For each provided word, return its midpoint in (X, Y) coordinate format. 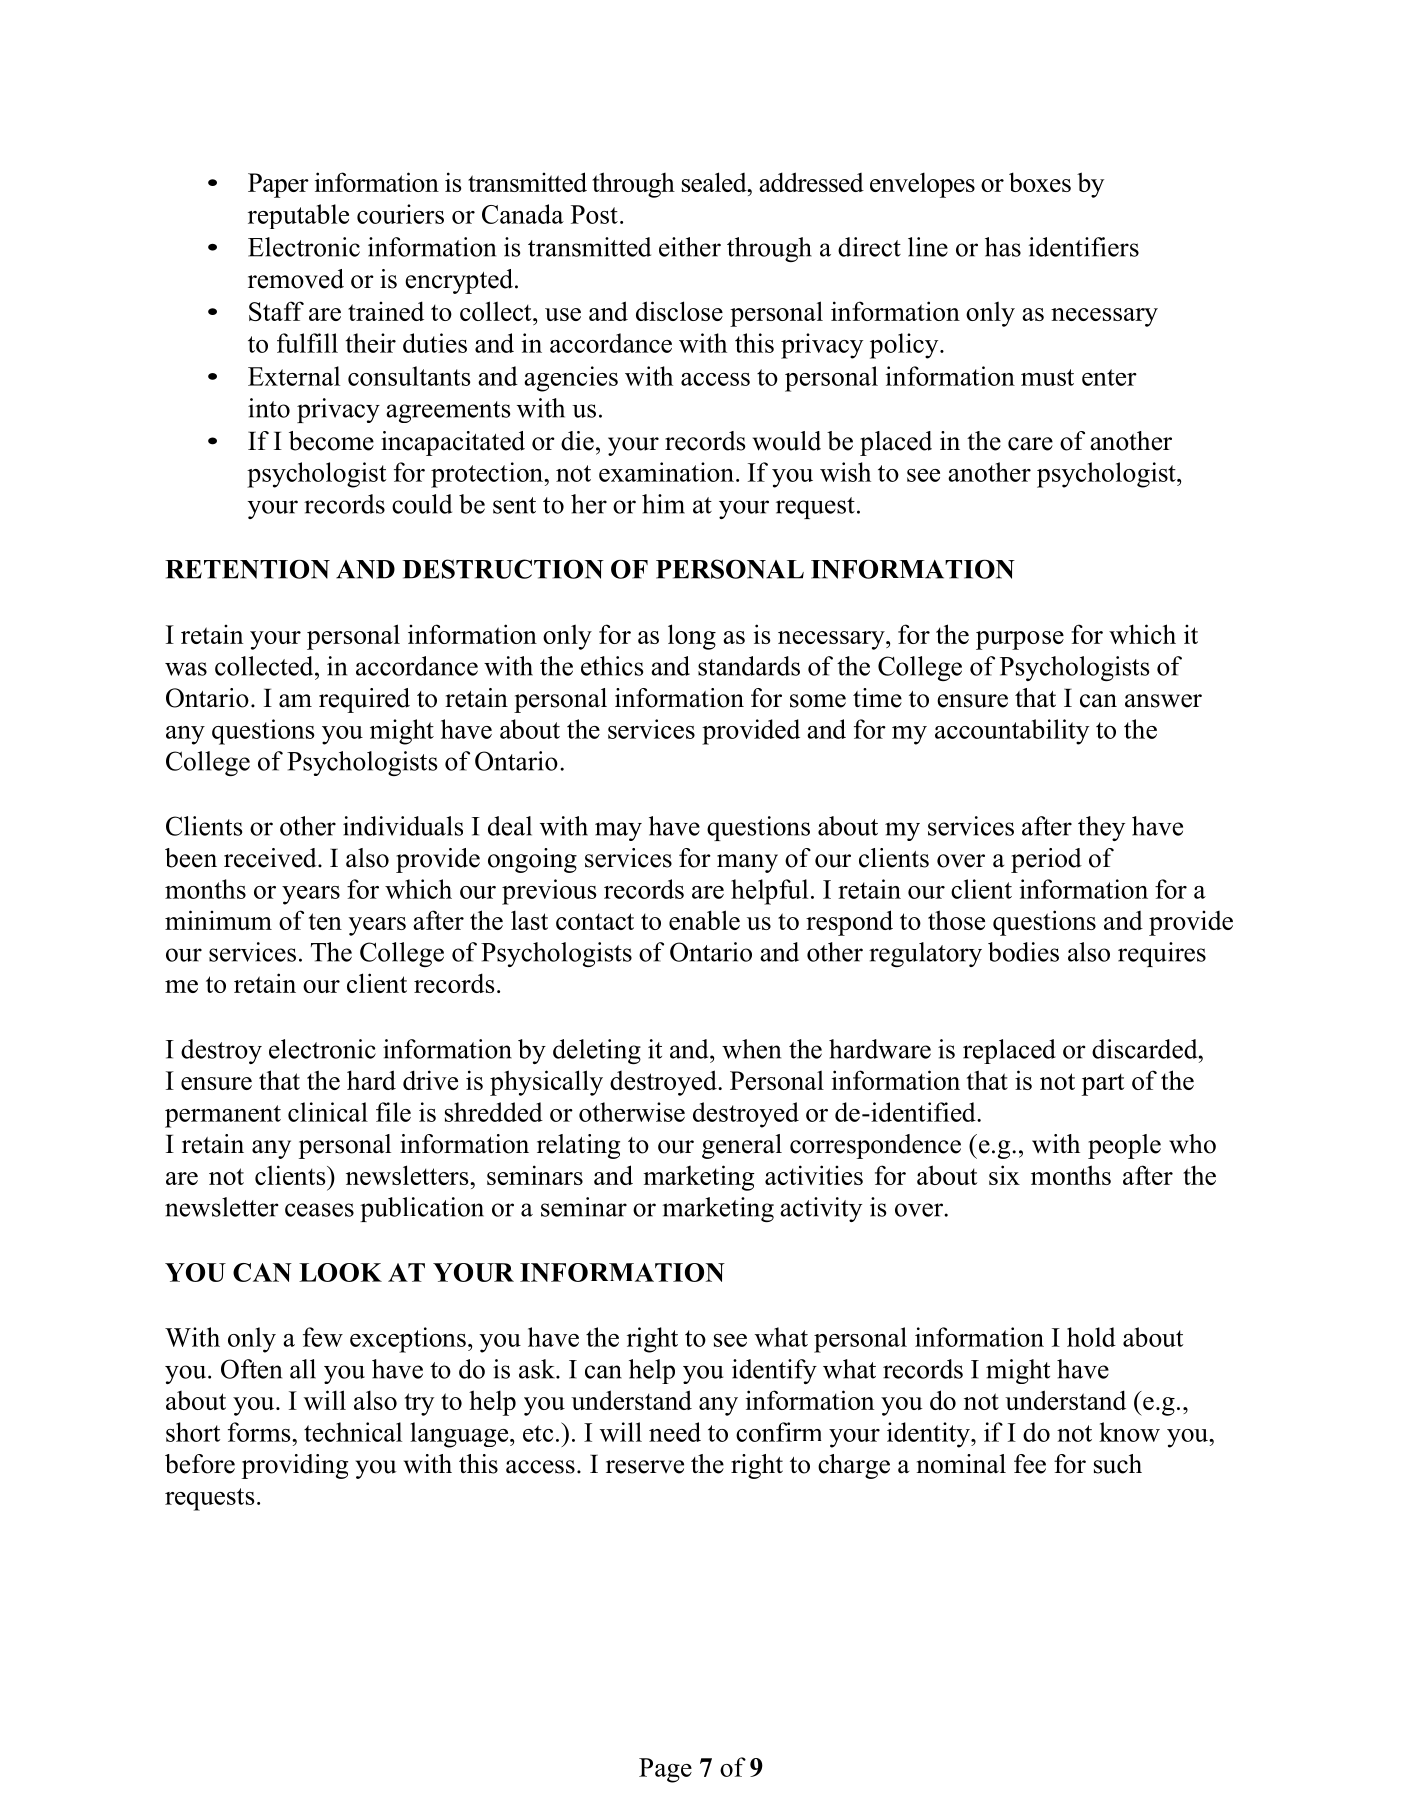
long (692, 637)
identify (774, 1371)
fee (1030, 1464)
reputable (298, 216)
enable (704, 920)
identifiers (1084, 247)
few (323, 1337)
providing (295, 1466)
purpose (1020, 640)
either (690, 247)
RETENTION (247, 569)
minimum (218, 920)
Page (665, 1770)
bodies (1023, 952)
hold (1091, 1337)
